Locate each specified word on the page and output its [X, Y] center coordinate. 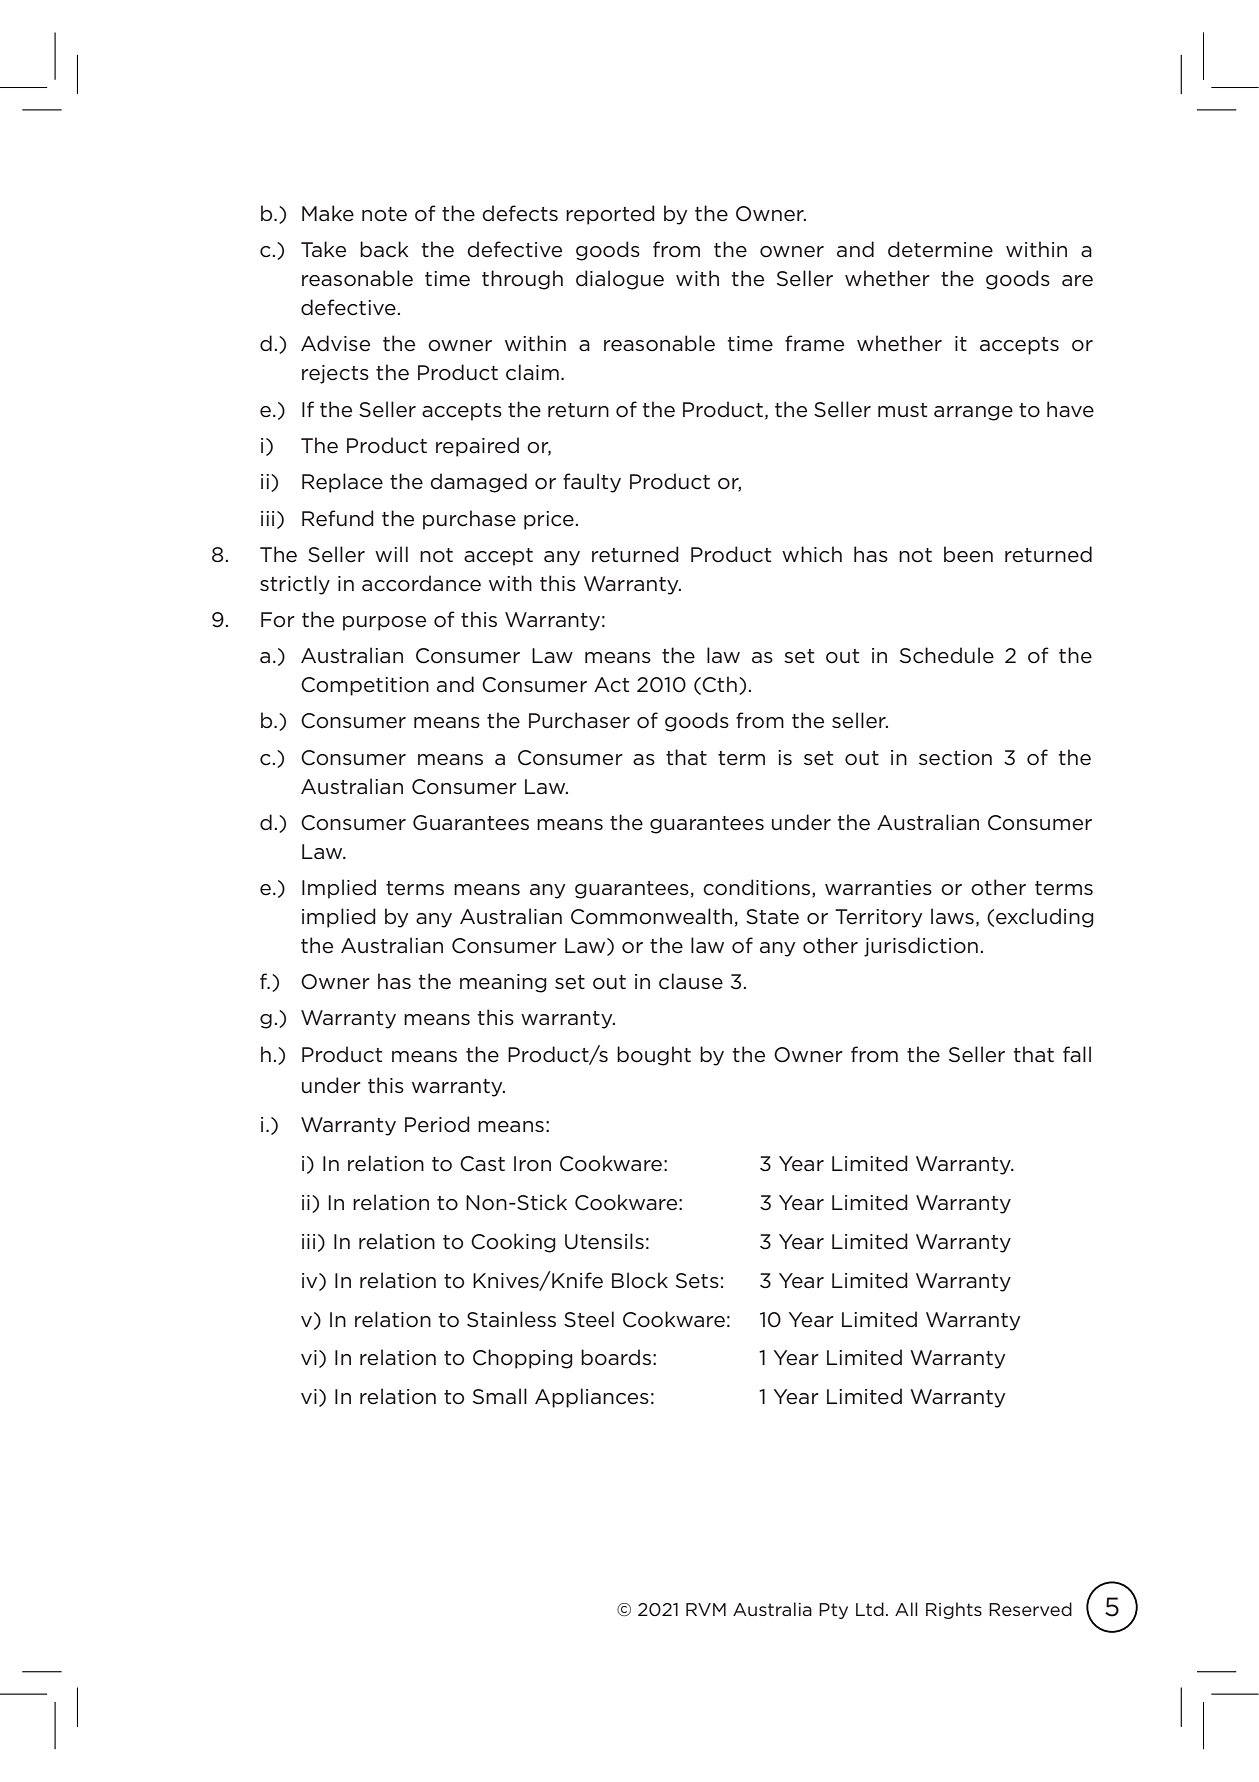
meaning [503, 983]
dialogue [620, 280]
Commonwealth [651, 916]
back [384, 249]
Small [500, 1396]
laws [952, 916]
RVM [706, 1609]
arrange [973, 413]
